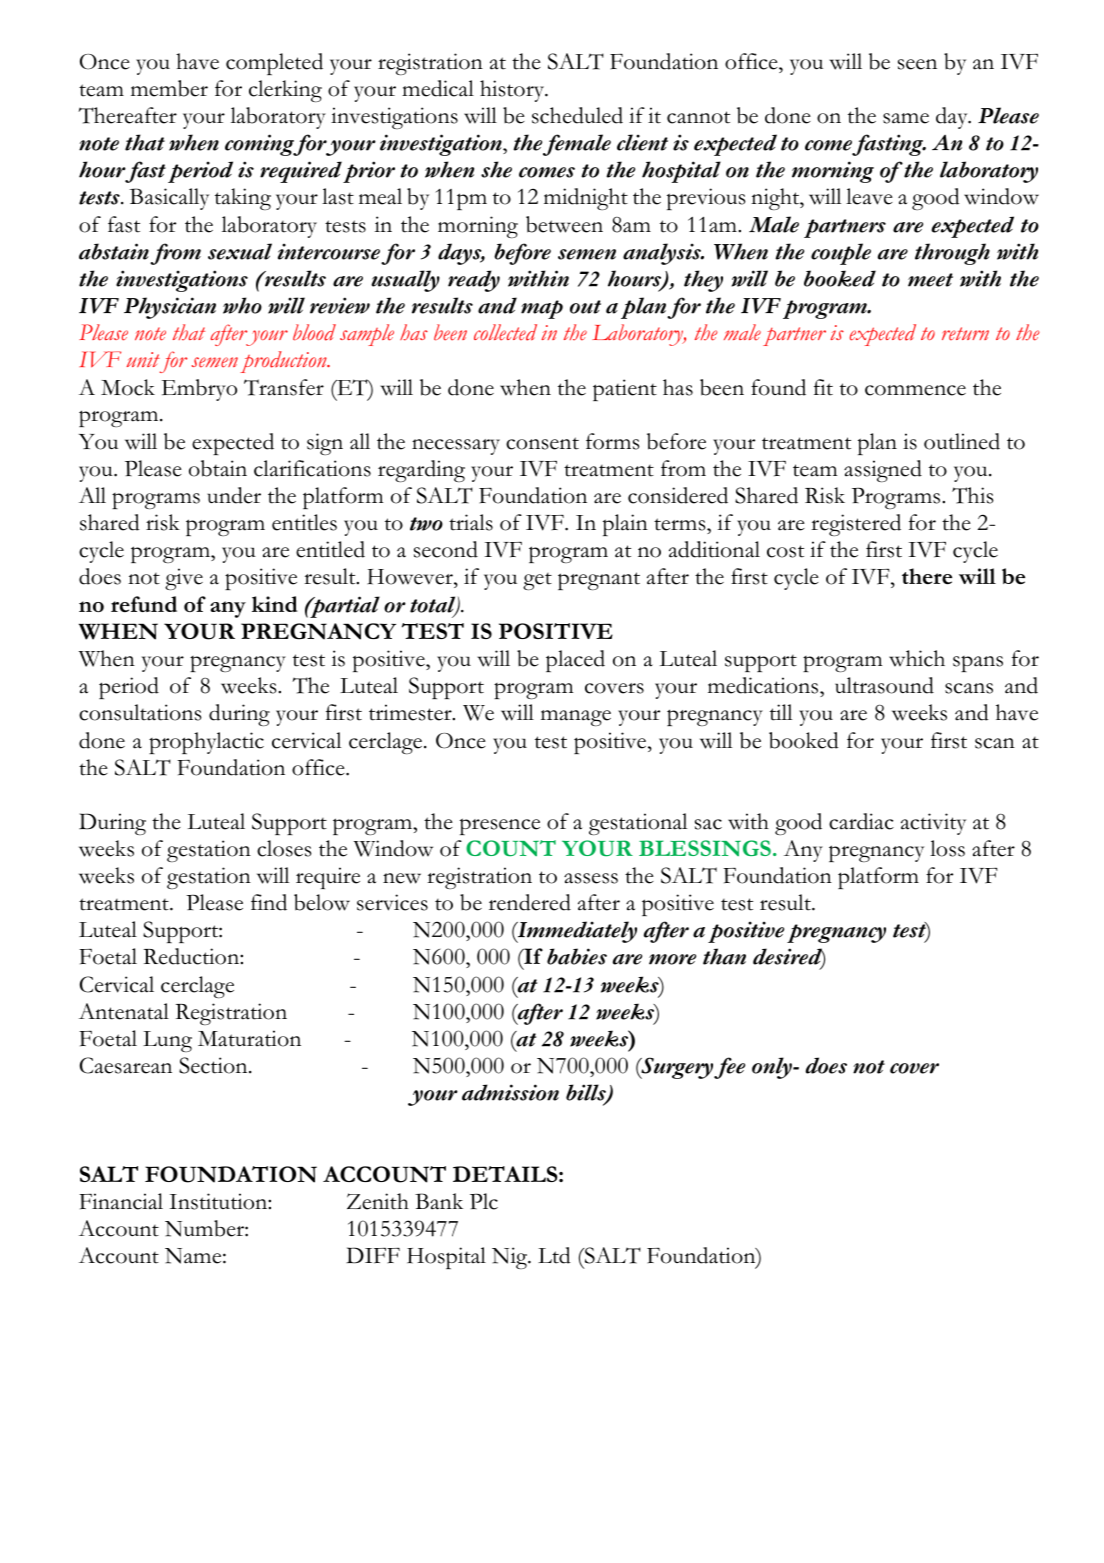  I want to click on history, so click(513, 91).
